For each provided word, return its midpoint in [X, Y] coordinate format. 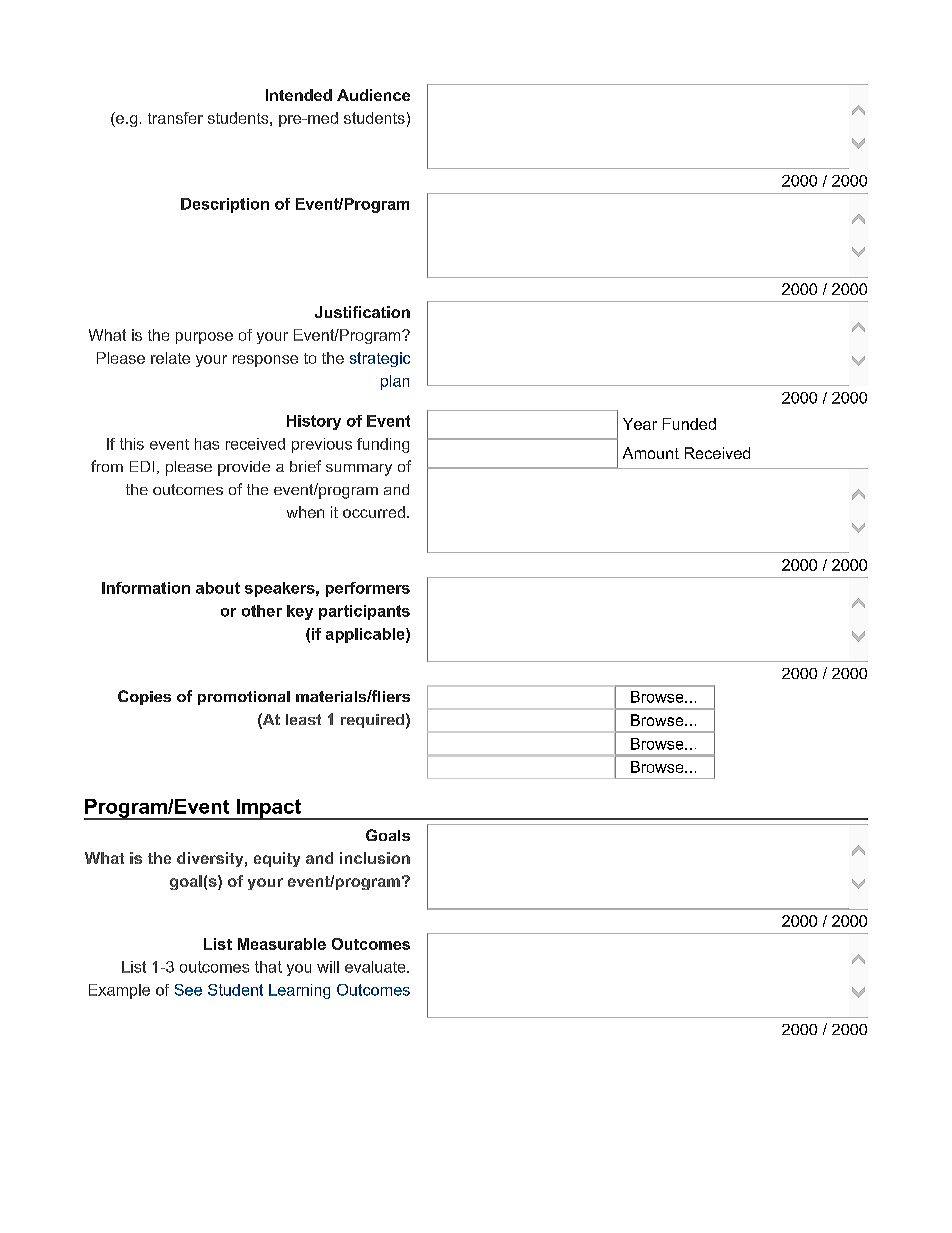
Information [146, 588]
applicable [366, 635]
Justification [362, 312]
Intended [299, 95]
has [207, 444]
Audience [373, 95]
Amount [651, 453]
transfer [175, 118]
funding [383, 445]
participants [364, 612]
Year [640, 424]
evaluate [376, 967]
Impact [268, 809]
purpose [204, 338]
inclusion [375, 858]
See [188, 990]
